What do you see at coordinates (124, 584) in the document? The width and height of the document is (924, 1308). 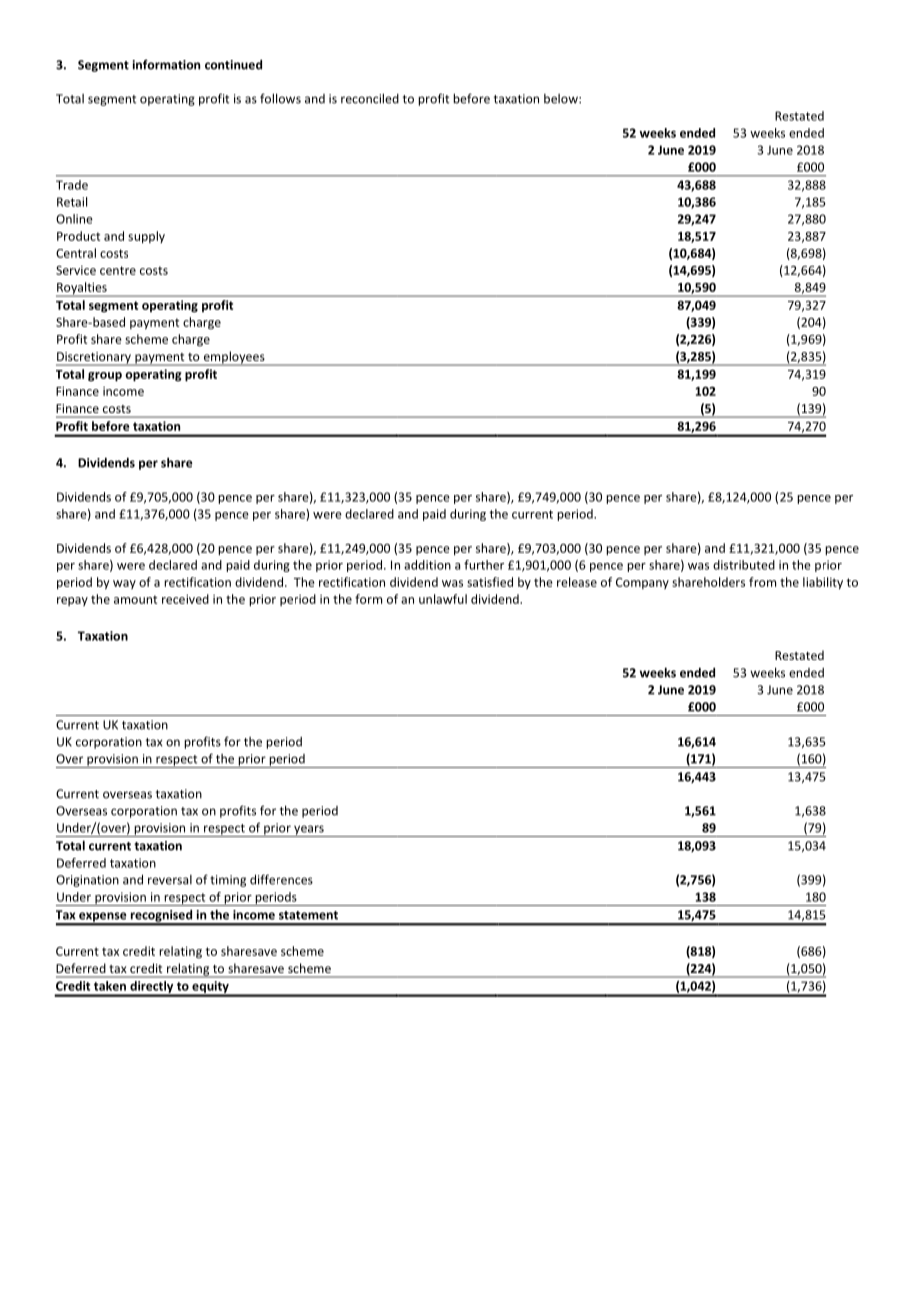 I see `way` at bounding box center [124, 584].
